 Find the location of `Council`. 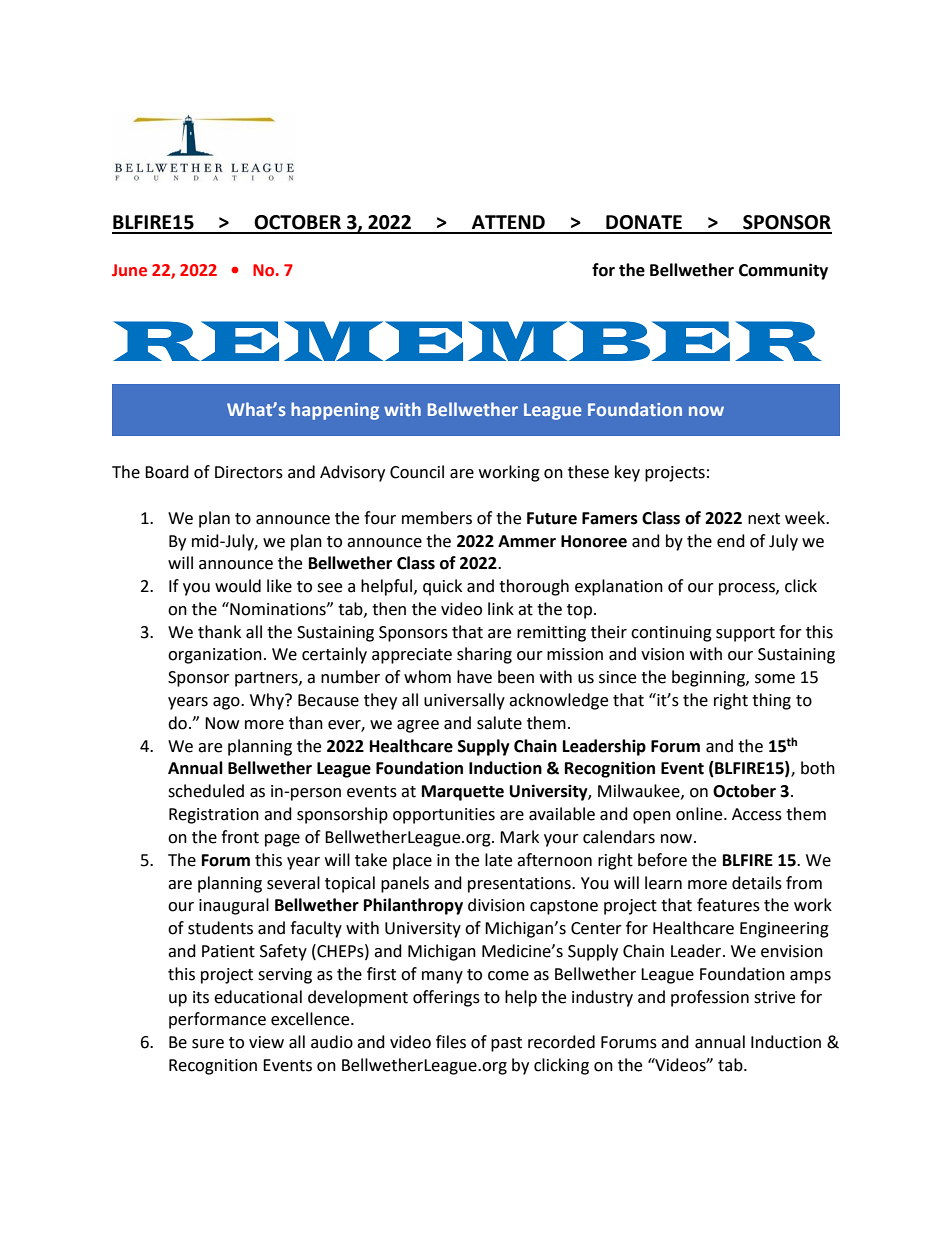

Council is located at coordinates (417, 472).
